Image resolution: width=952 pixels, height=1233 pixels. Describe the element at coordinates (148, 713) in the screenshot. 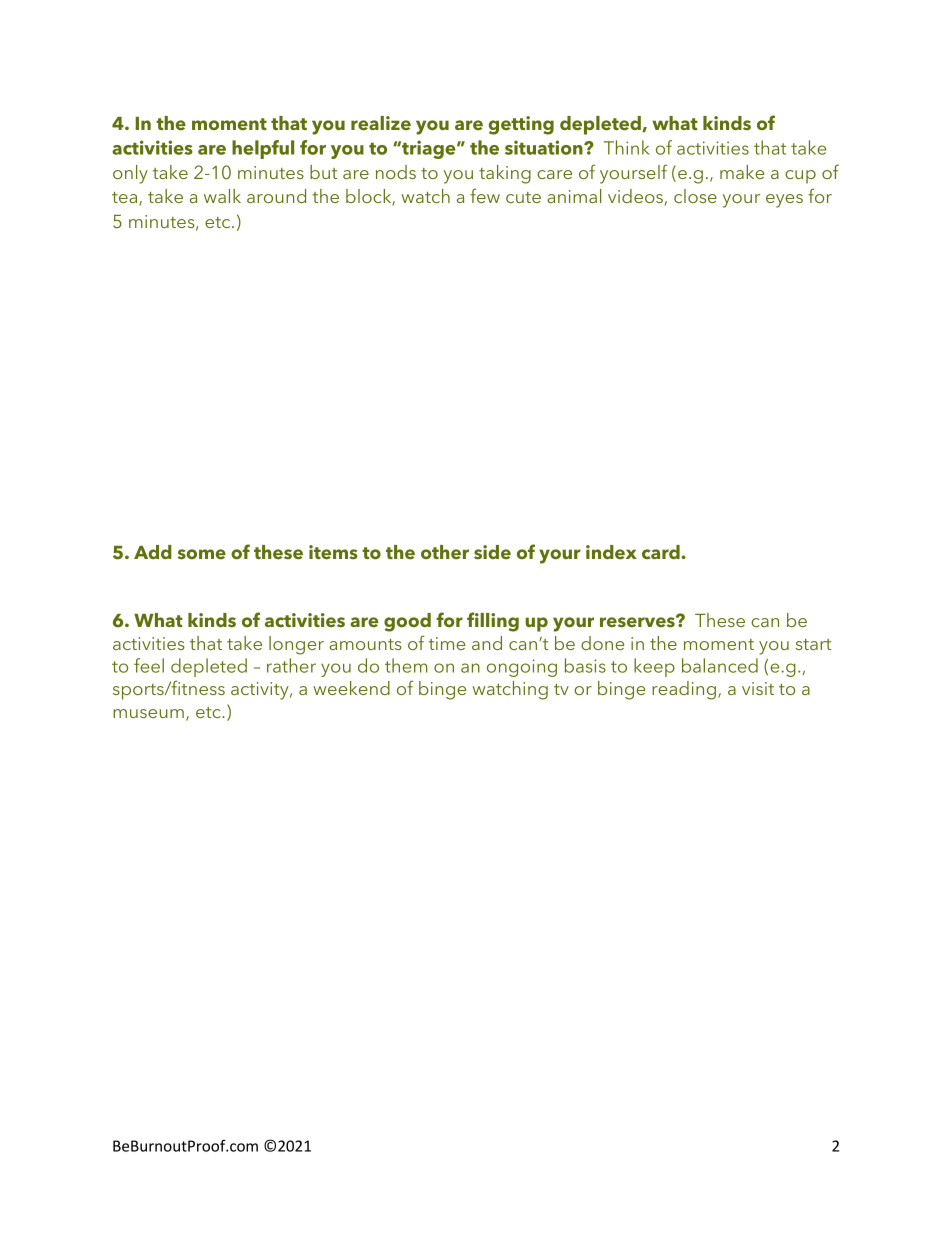

I see `museum` at that location.
